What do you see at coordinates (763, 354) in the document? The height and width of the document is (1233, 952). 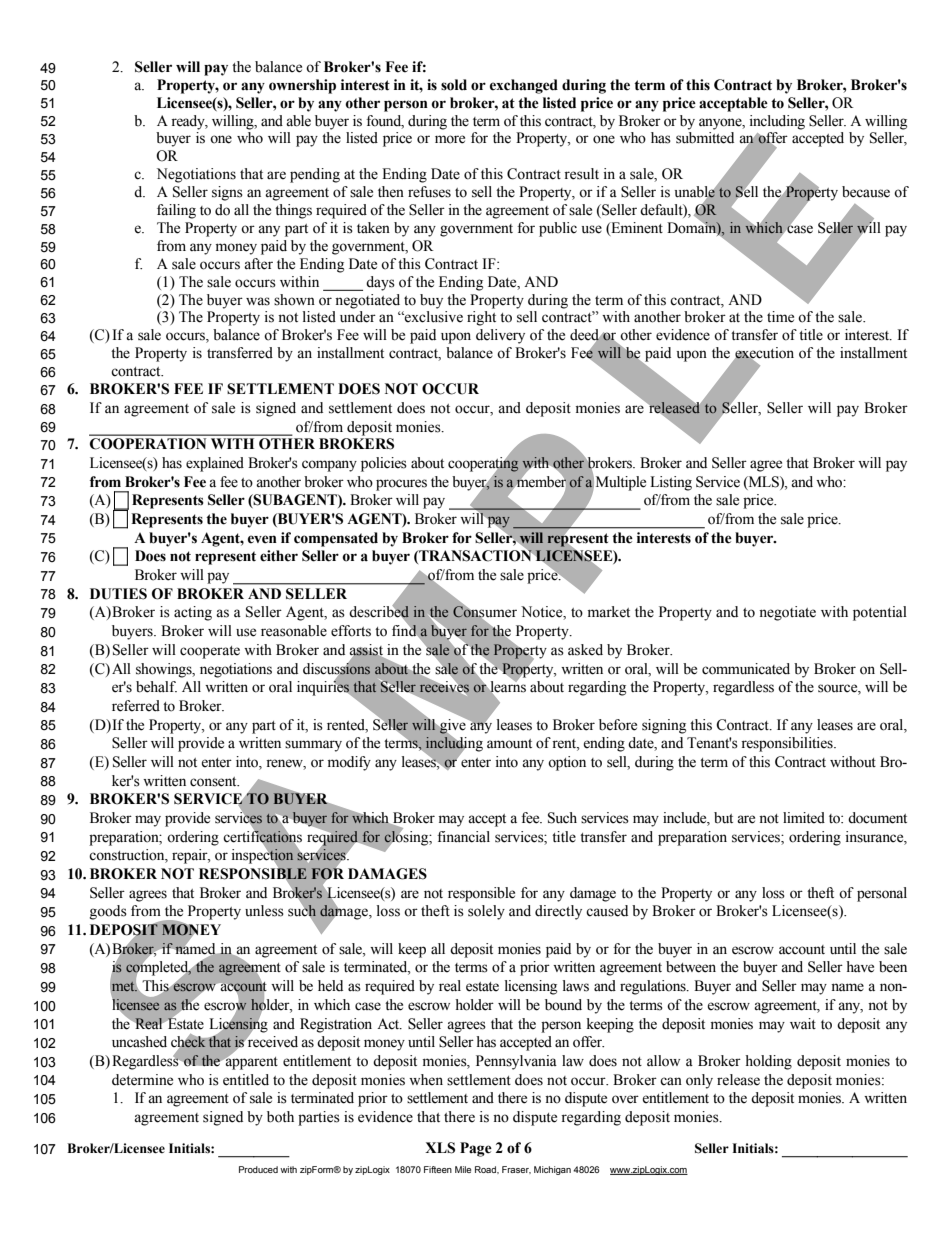 I see `execution` at bounding box center [763, 354].
